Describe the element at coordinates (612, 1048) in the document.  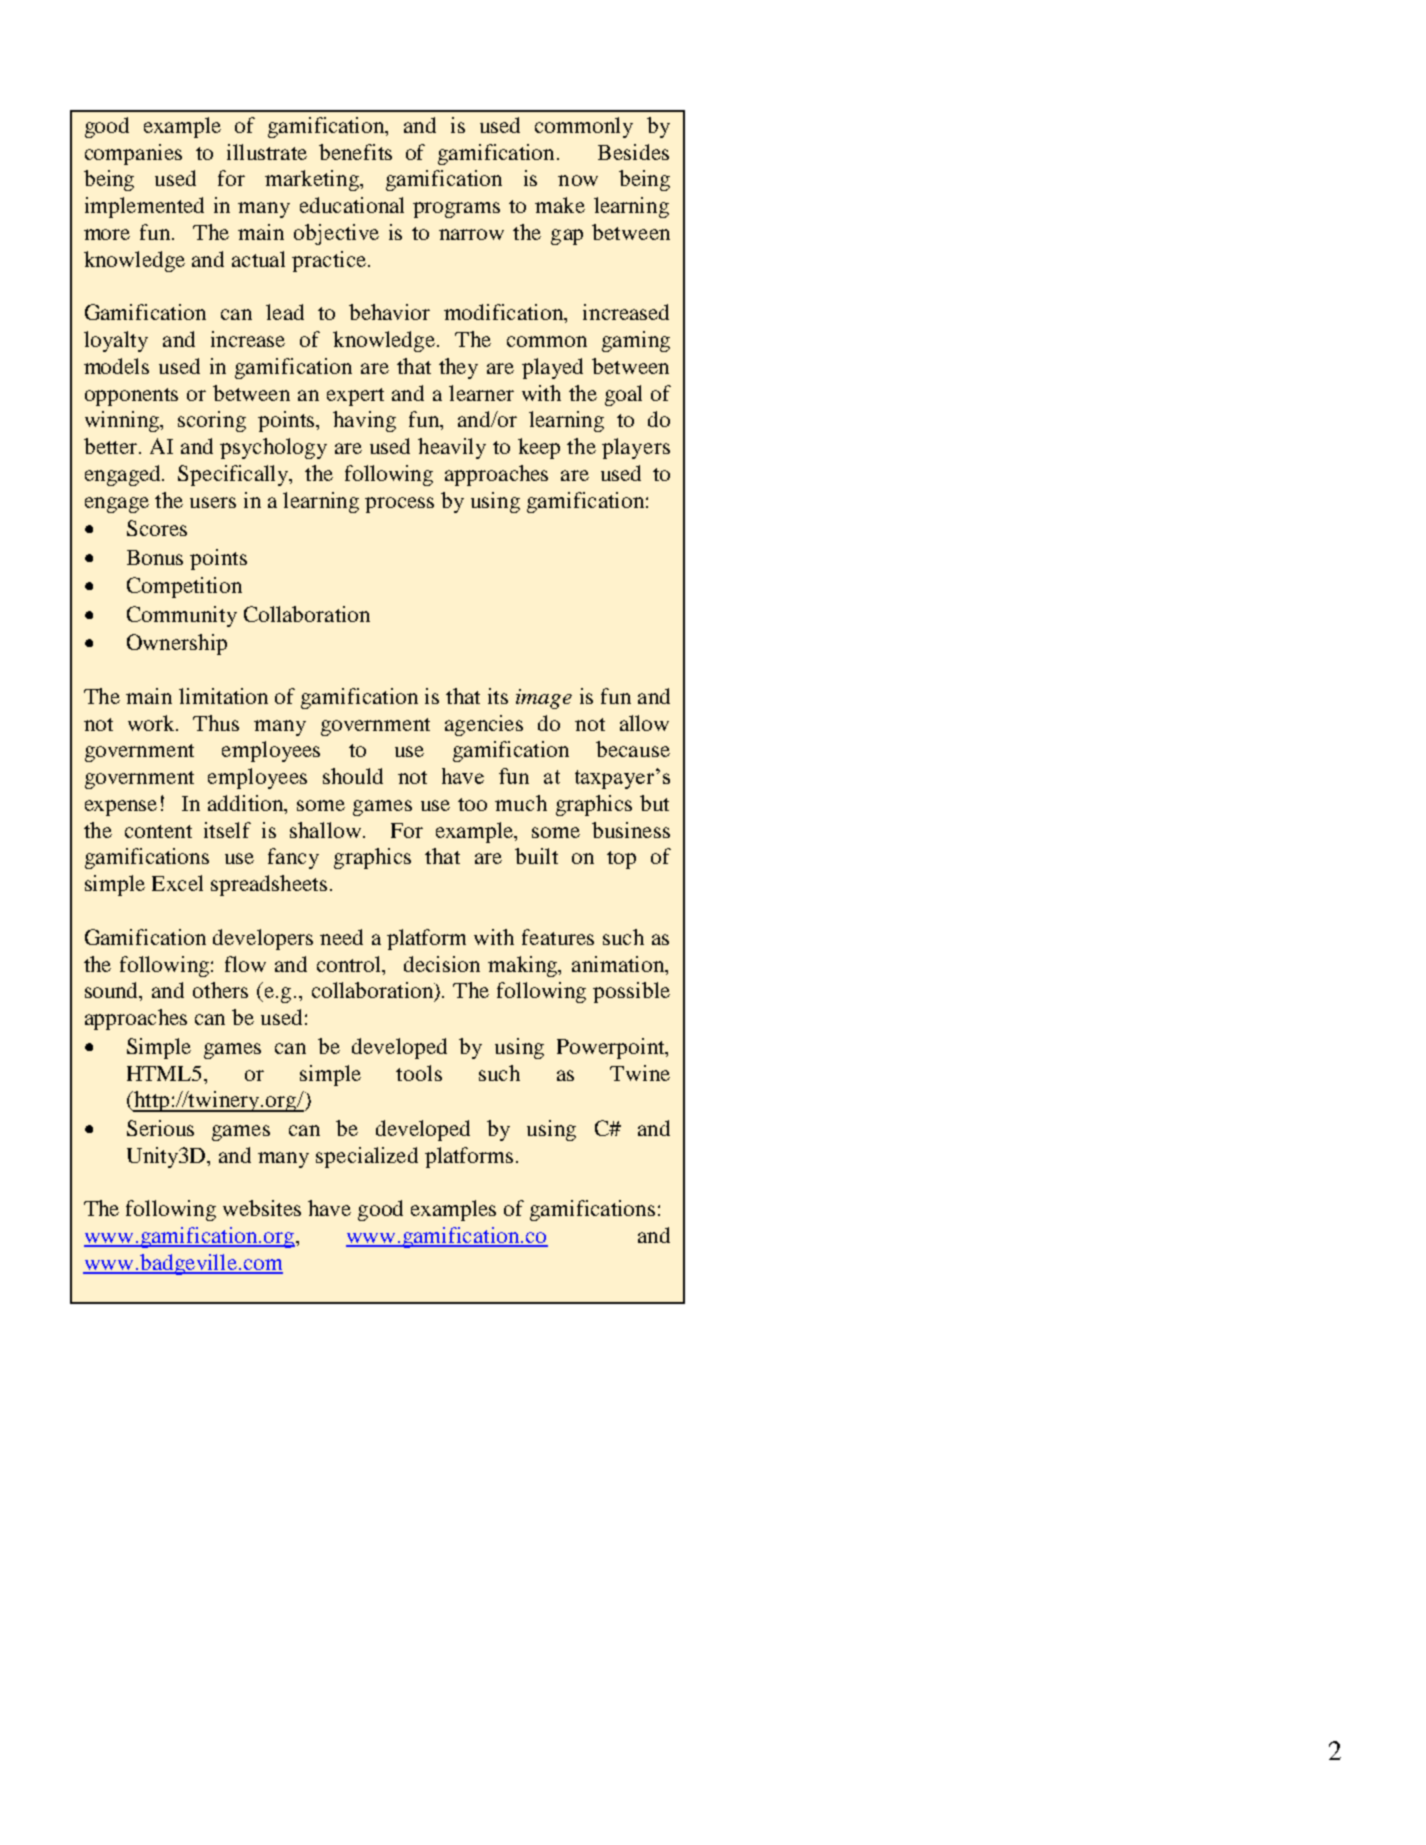
I see `Powerpoint` at that location.
